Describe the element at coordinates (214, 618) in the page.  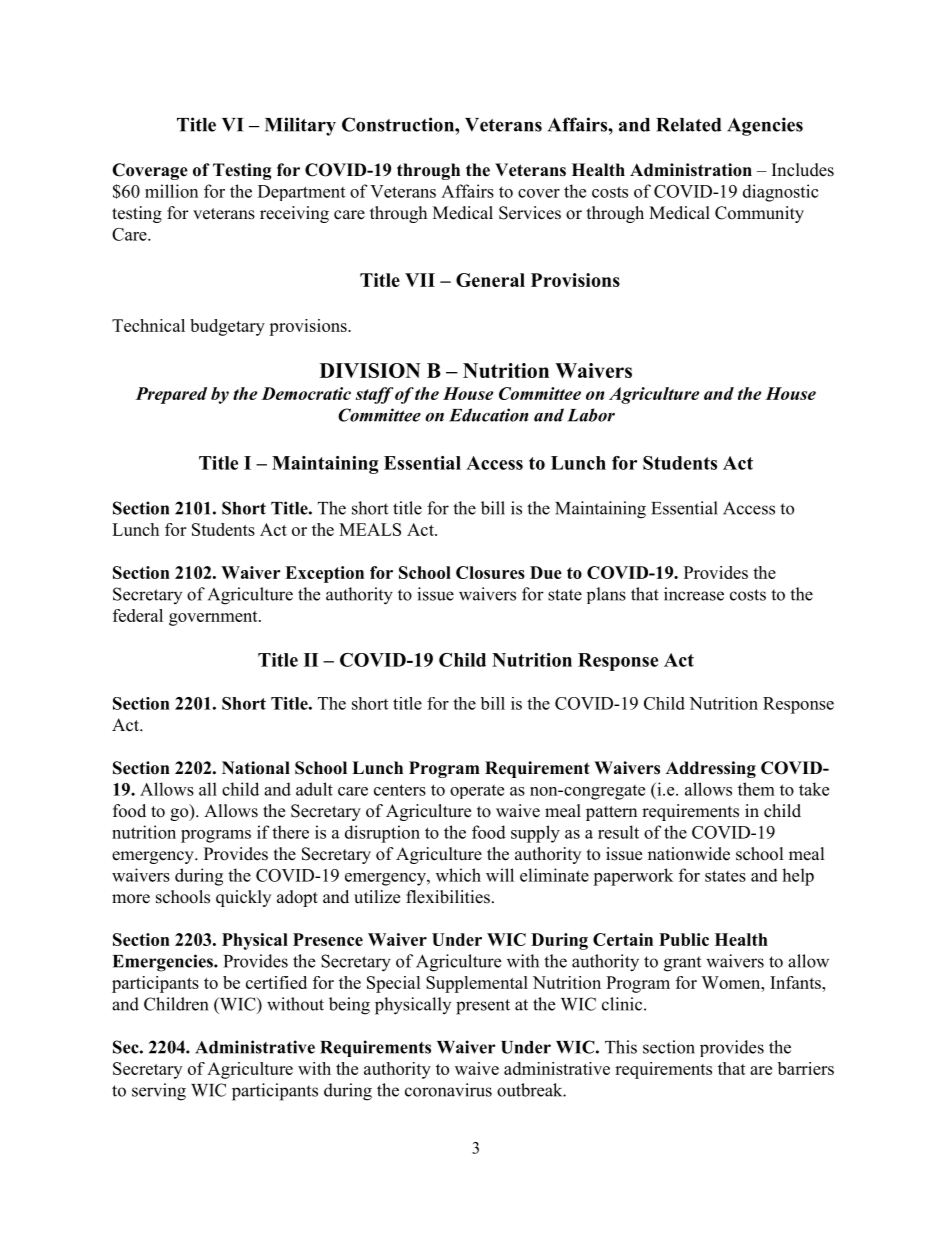
I see `government` at that location.
